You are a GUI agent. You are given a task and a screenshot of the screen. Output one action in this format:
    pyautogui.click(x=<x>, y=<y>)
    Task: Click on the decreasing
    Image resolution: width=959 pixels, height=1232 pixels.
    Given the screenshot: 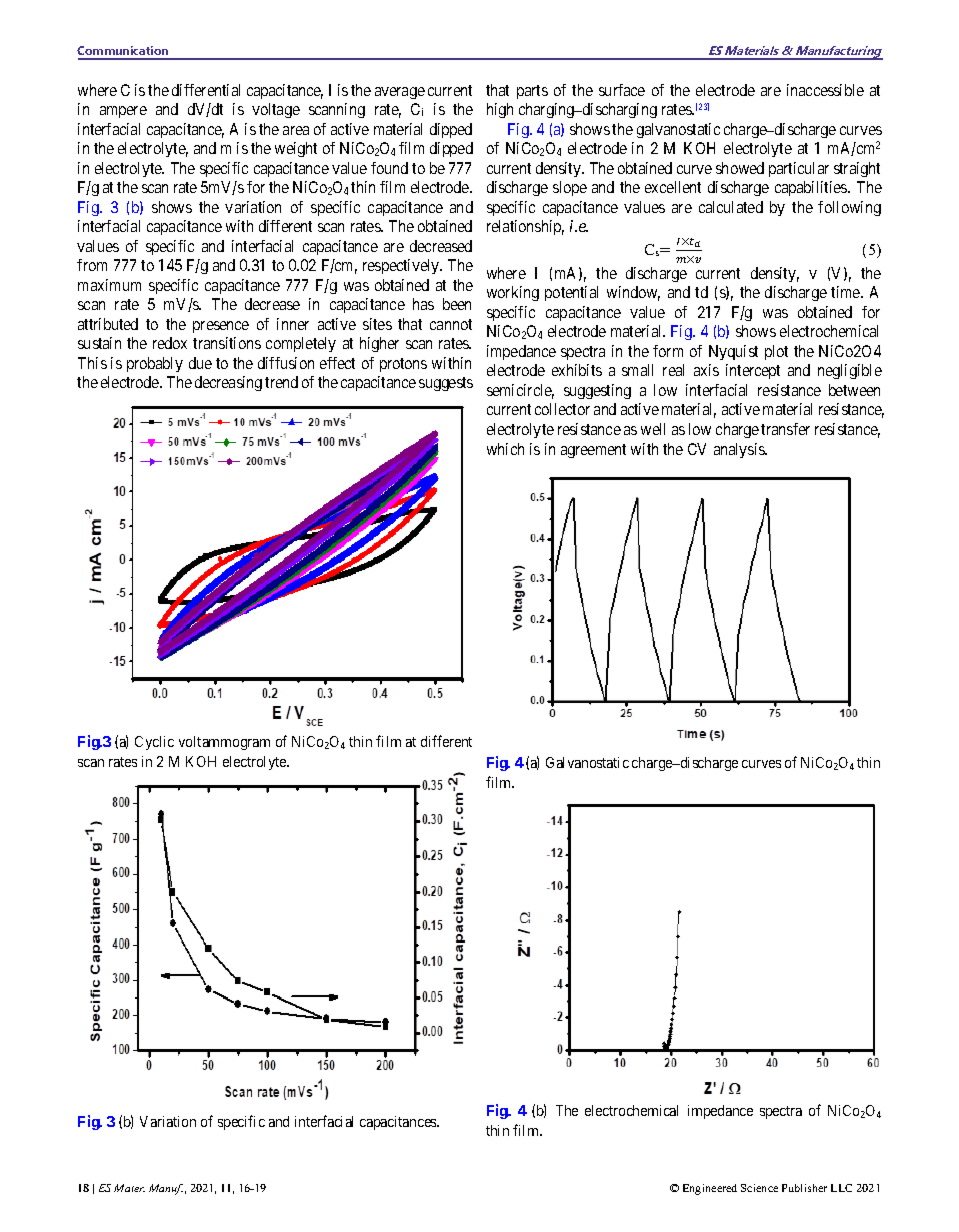 What is the action you would take?
    pyautogui.click(x=228, y=383)
